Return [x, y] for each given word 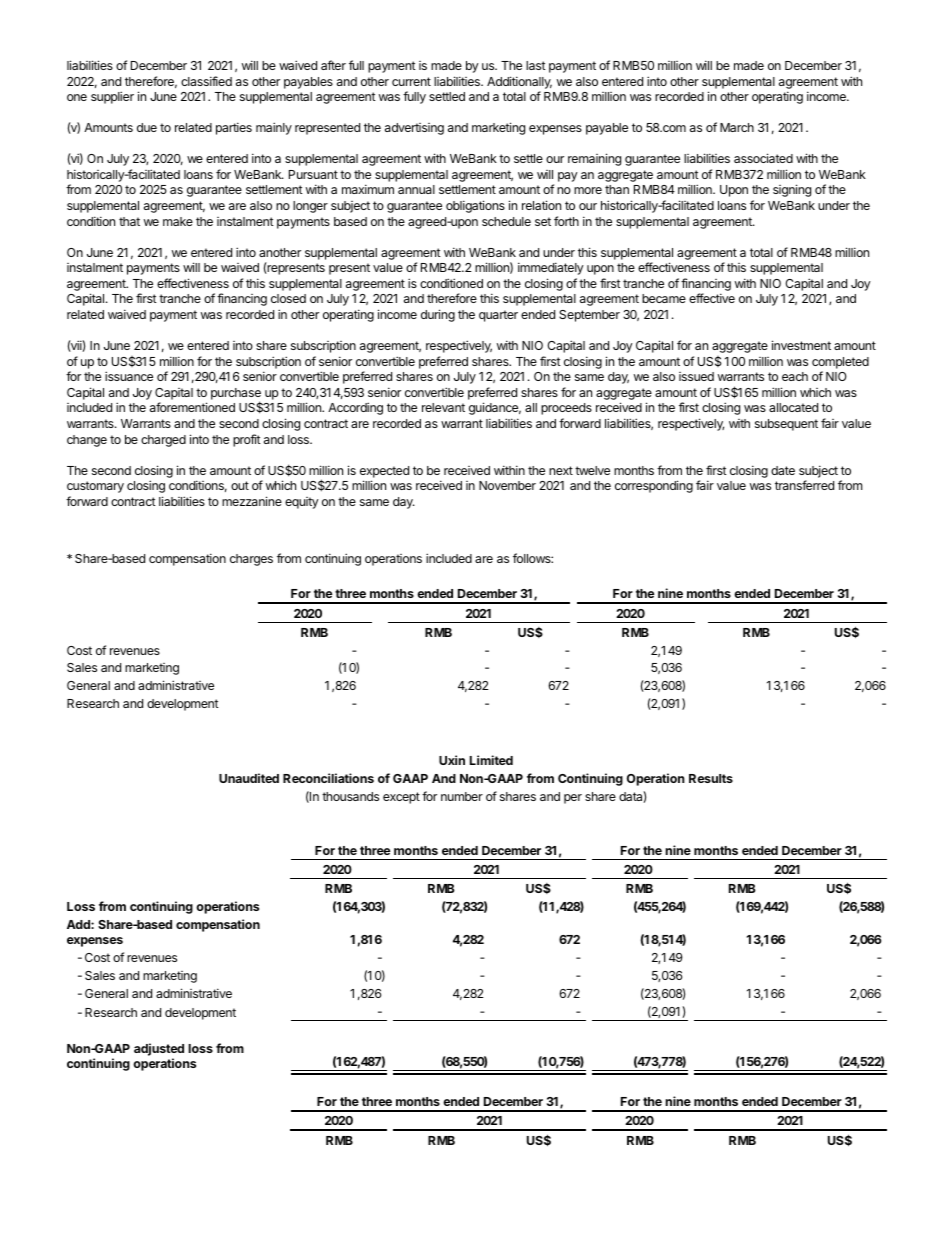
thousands [350, 796]
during [438, 315]
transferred [804, 485]
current [411, 81]
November [507, 485]
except [401, 798]
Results [711, 778]
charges [251, 560]
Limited [491, 760]
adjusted [159, 1049]
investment [801, 345]
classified [206, 81]
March [737, 127]
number [462, 796]
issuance [129, 376]
